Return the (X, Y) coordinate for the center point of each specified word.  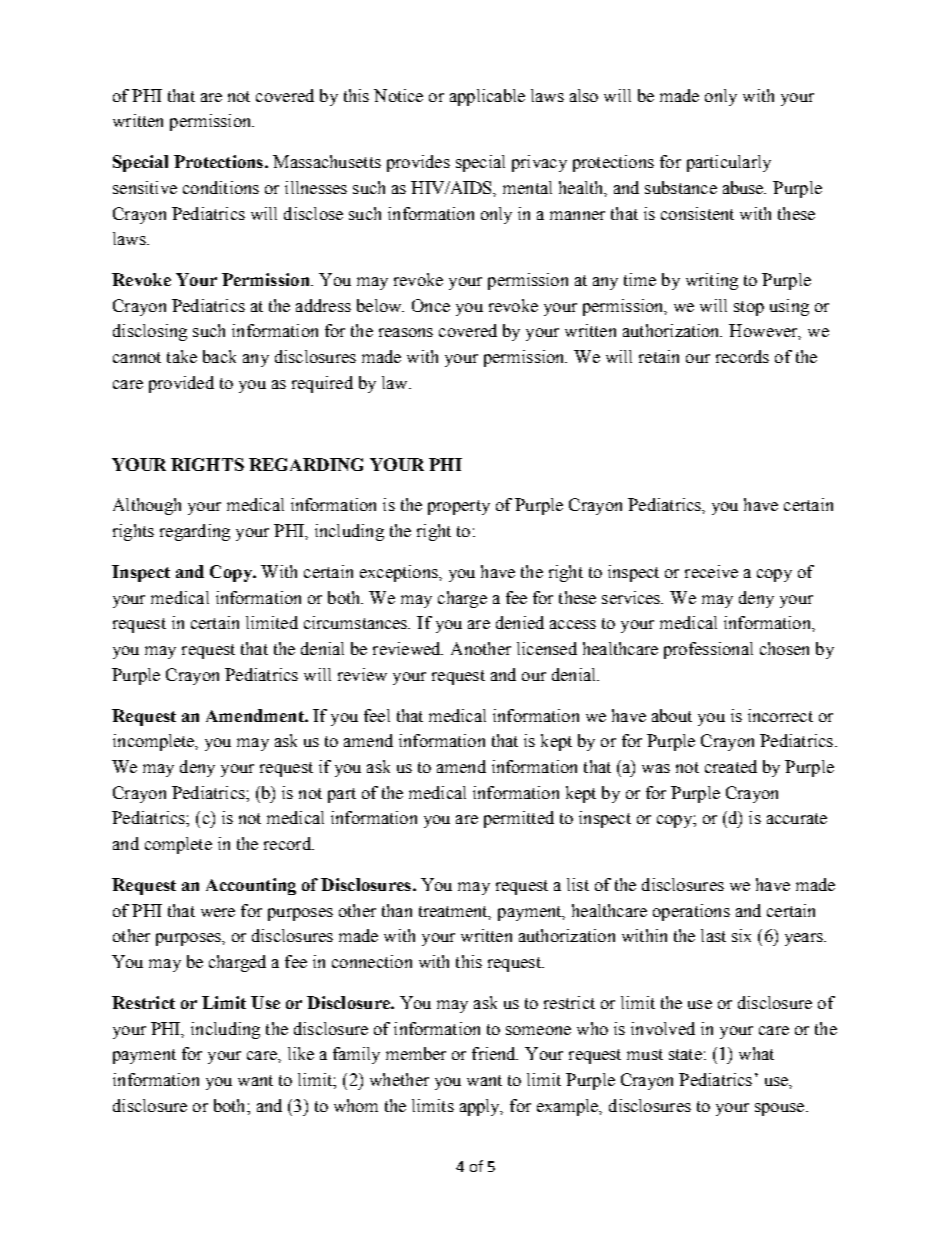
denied (520, 622)
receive (711, 571)
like (301, 1053)
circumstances (357, 622)
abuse (744, 187)
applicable (487, 97)
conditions (221, 187)
